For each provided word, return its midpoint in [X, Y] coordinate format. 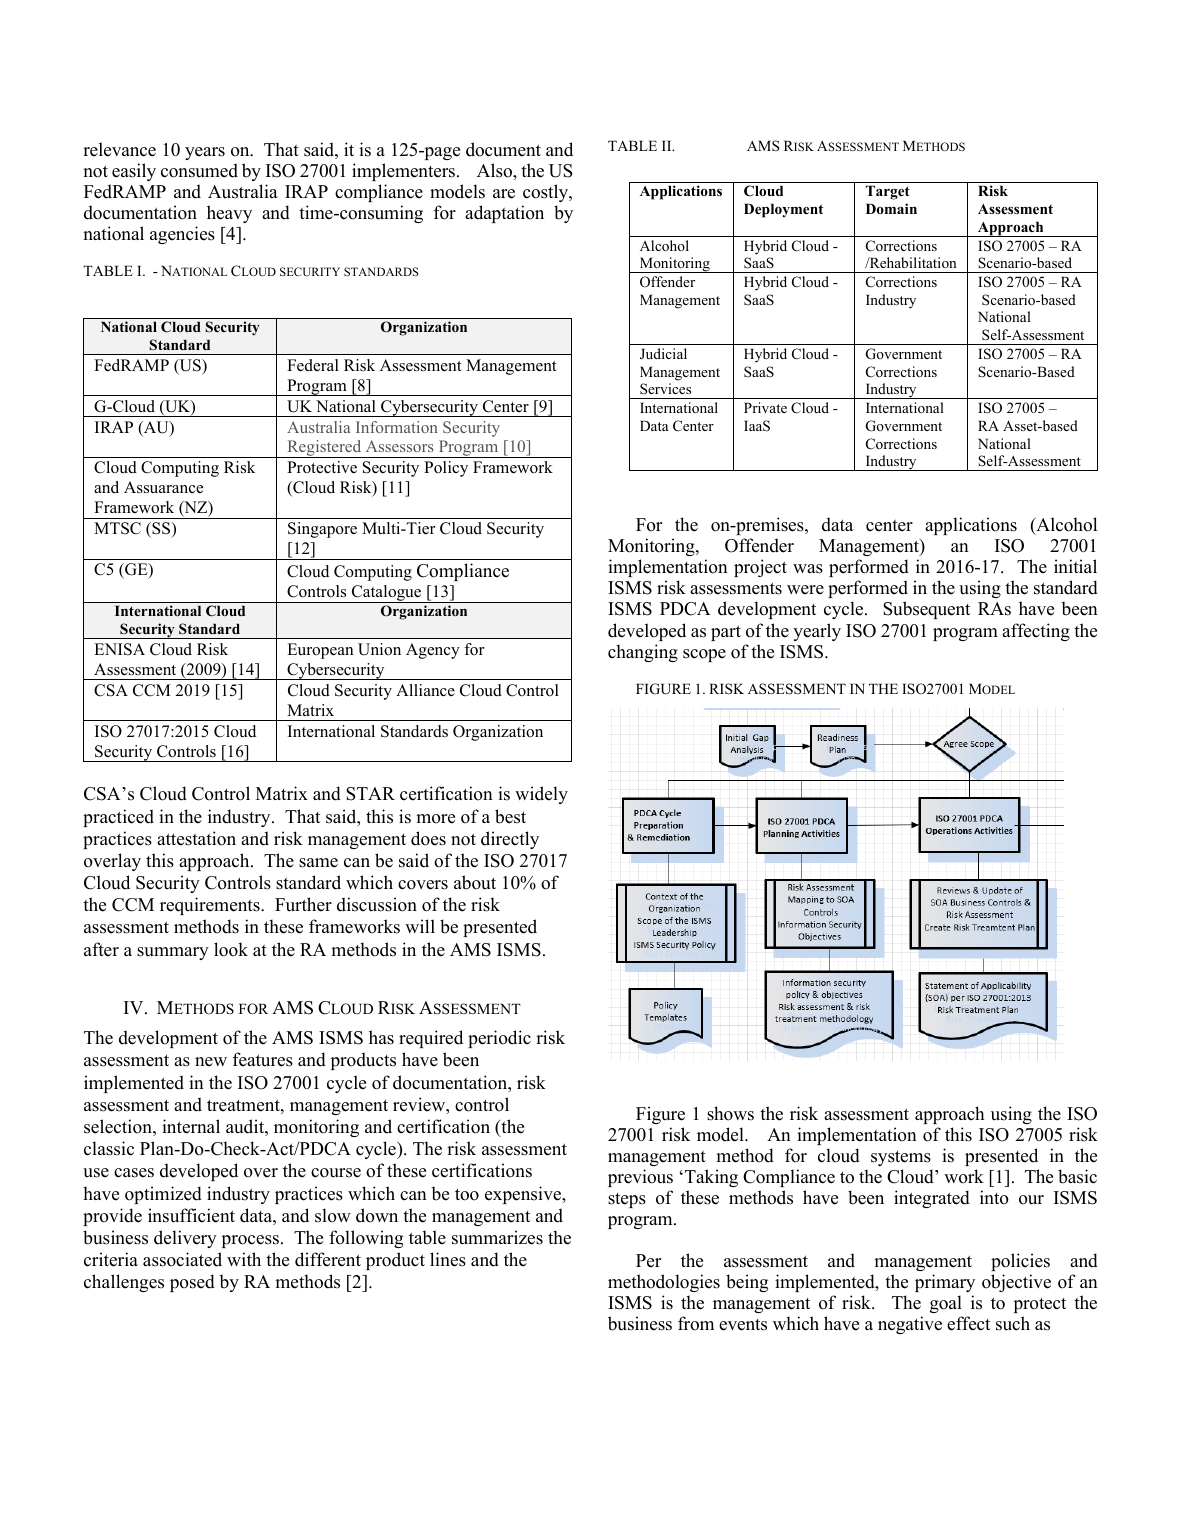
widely [541, 795]
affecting [1036, 632]
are [504, 194]
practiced [118, 818]
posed [192, 1283]
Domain [891, 208]
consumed [199, 170]
